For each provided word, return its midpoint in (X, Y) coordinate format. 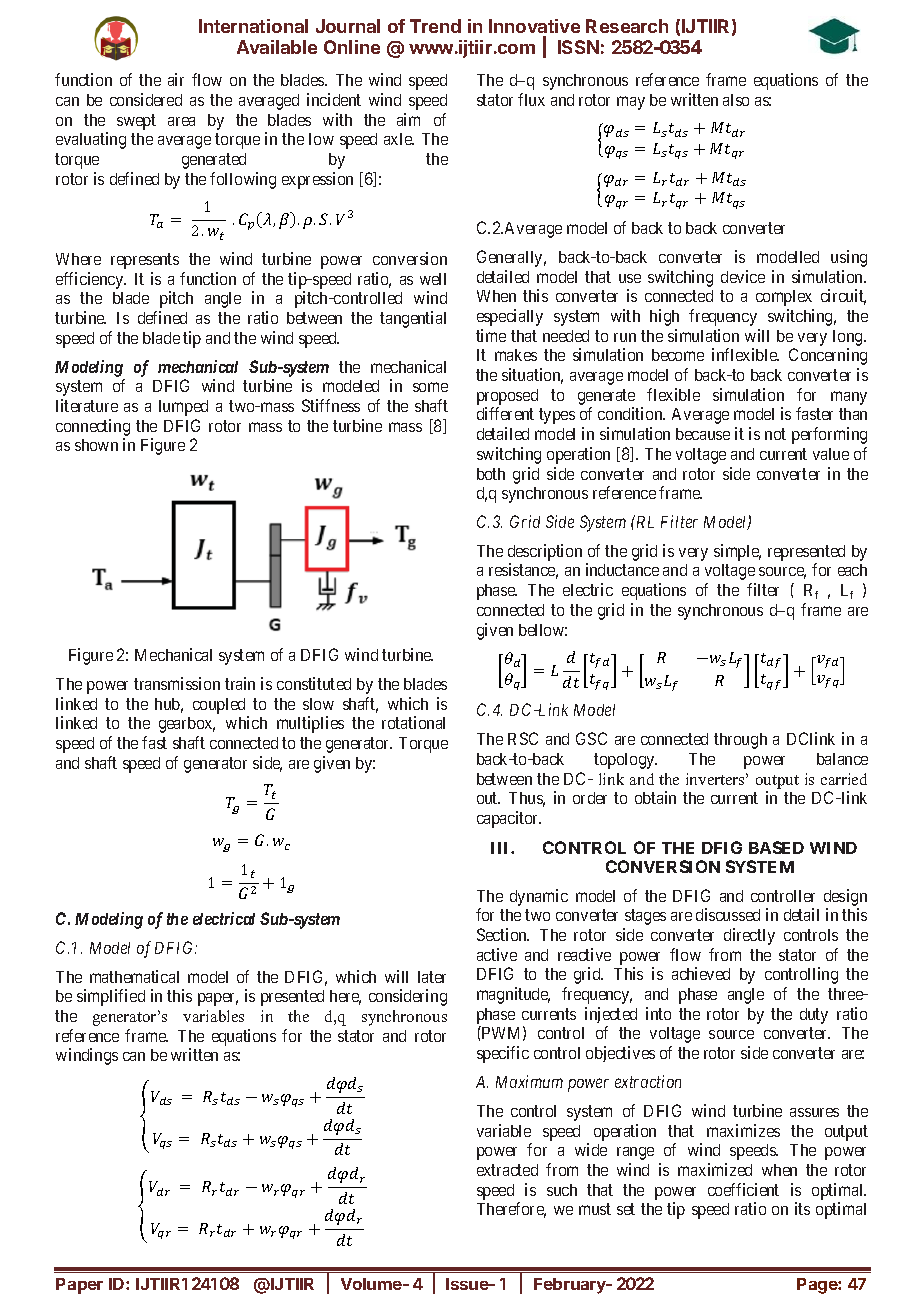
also (736, 100)
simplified (111, 997)
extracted (507, 1170)
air (176, 79)
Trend (435, 26)
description (545, 554)
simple (737, 552)
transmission (177, 683)
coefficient (743, 1189)
